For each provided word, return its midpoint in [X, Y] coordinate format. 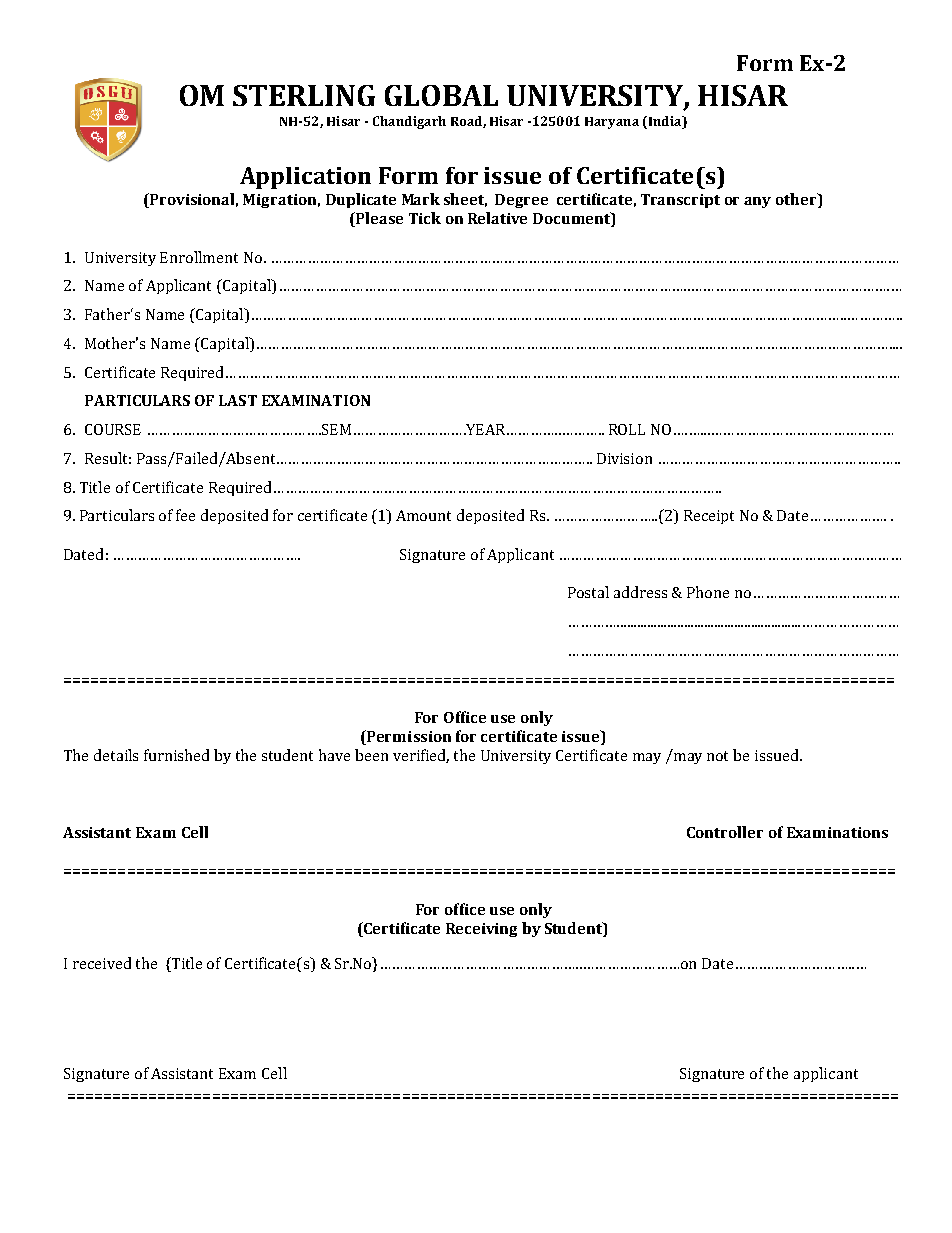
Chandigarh [409, 122]
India [665, 122]
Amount [423, 515]
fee [185, 515]
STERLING [304, 95]
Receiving [481, 930]
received [102, 963]
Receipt [709, 517]
